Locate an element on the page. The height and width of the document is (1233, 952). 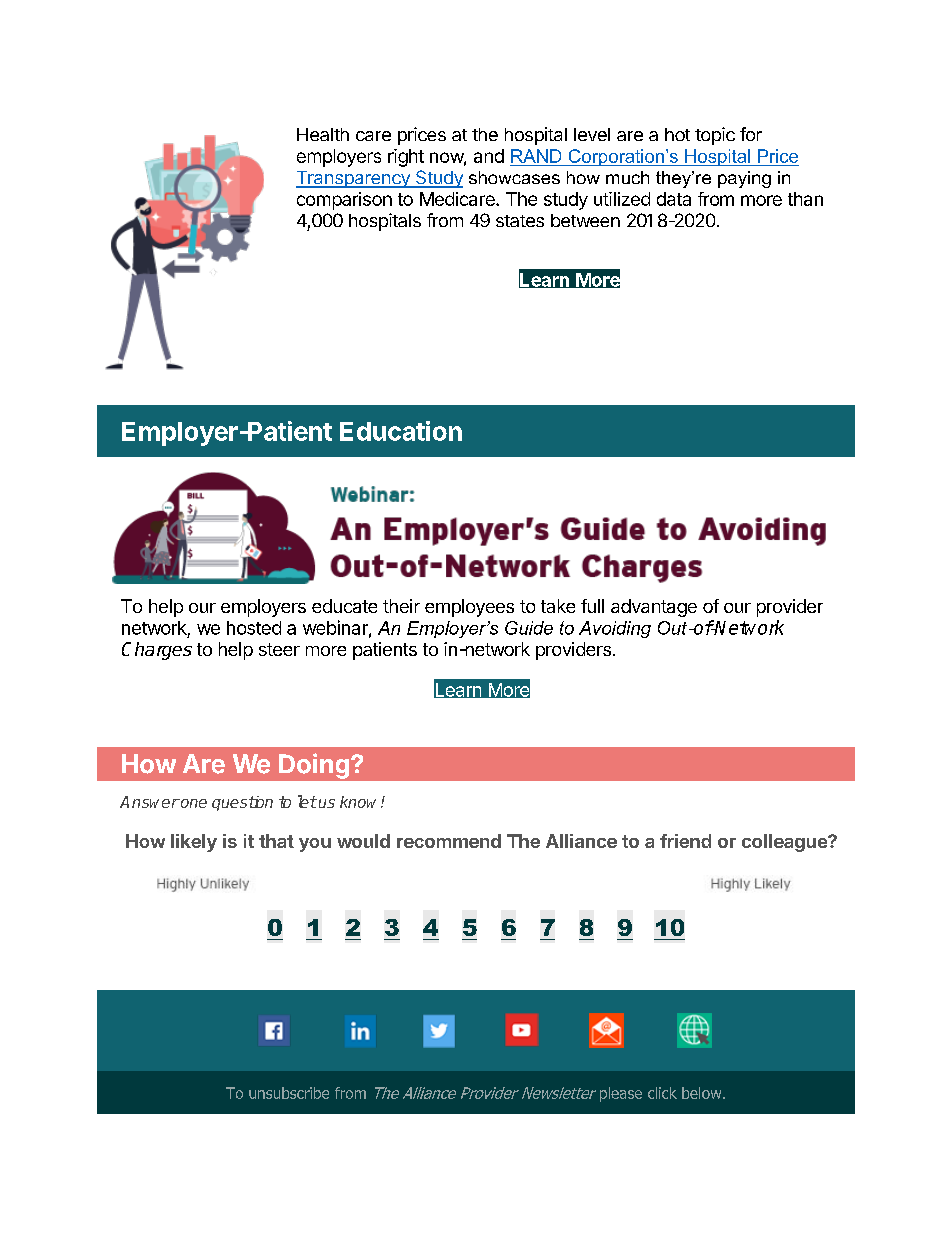
paying is located at coordinates (744, 179).
